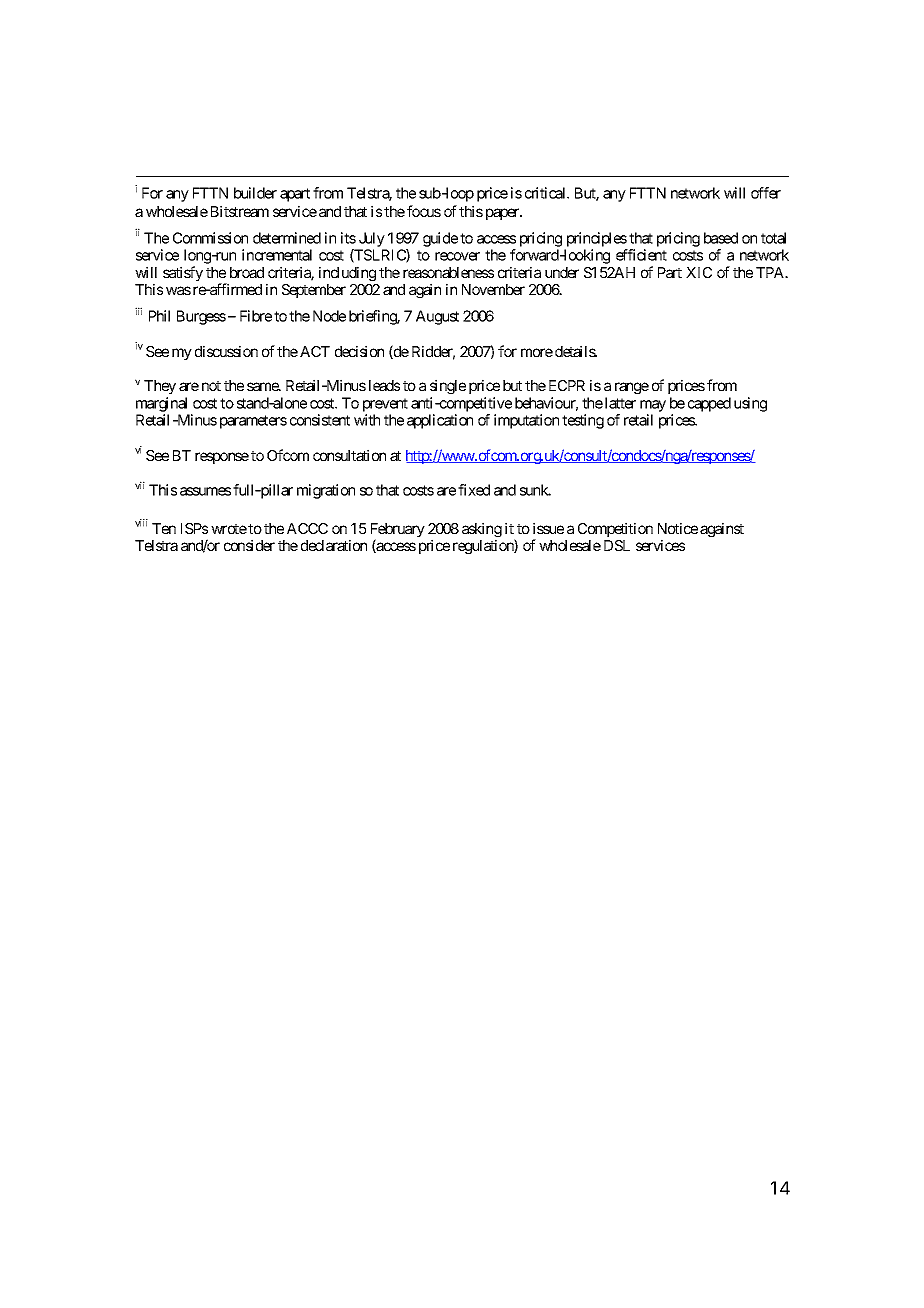 The image size is (924, 1308). Describe the element at coordinates (424, 211) in the image. I see `focus` at that location.
